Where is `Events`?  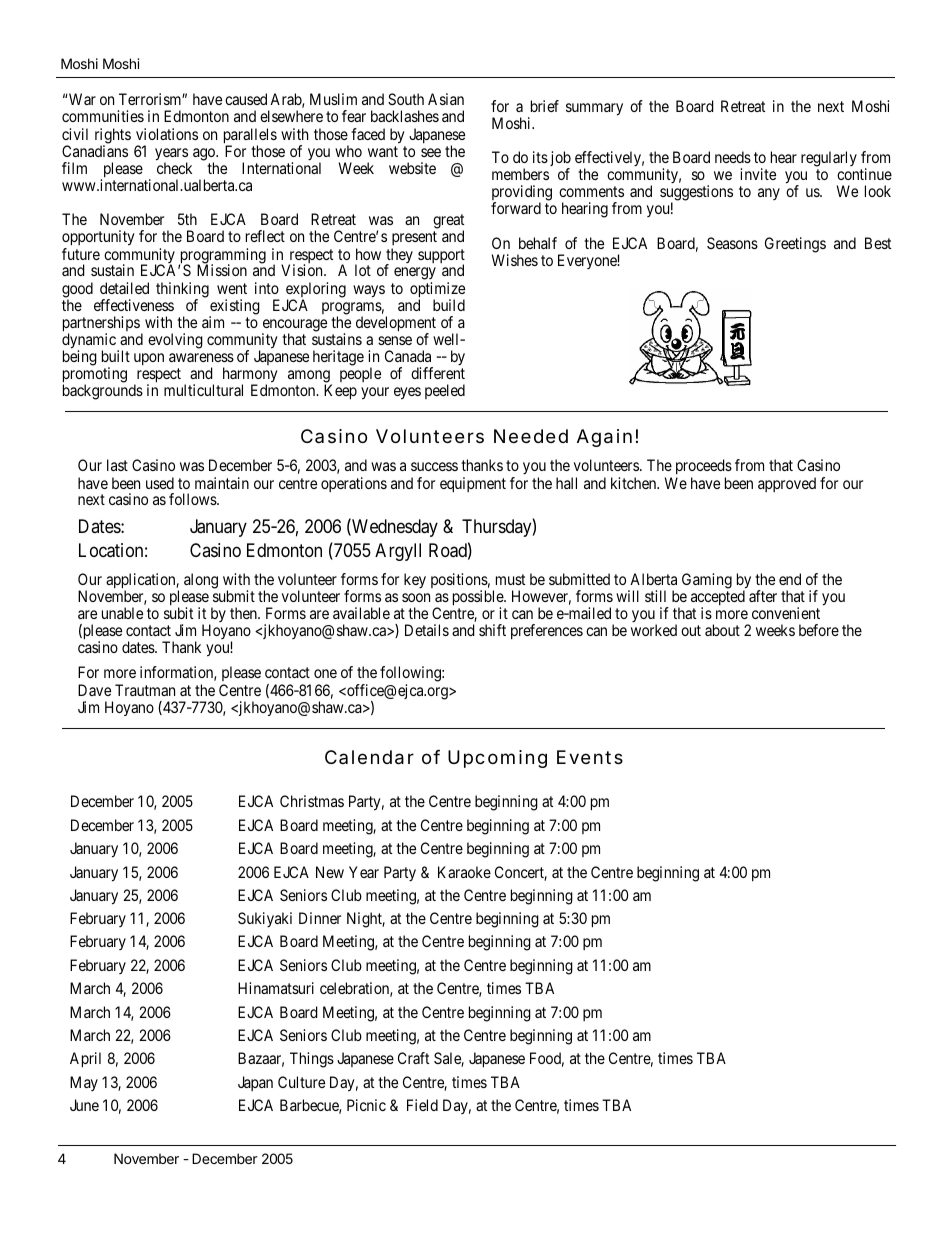 Events is located at coordinates (590, 757).
